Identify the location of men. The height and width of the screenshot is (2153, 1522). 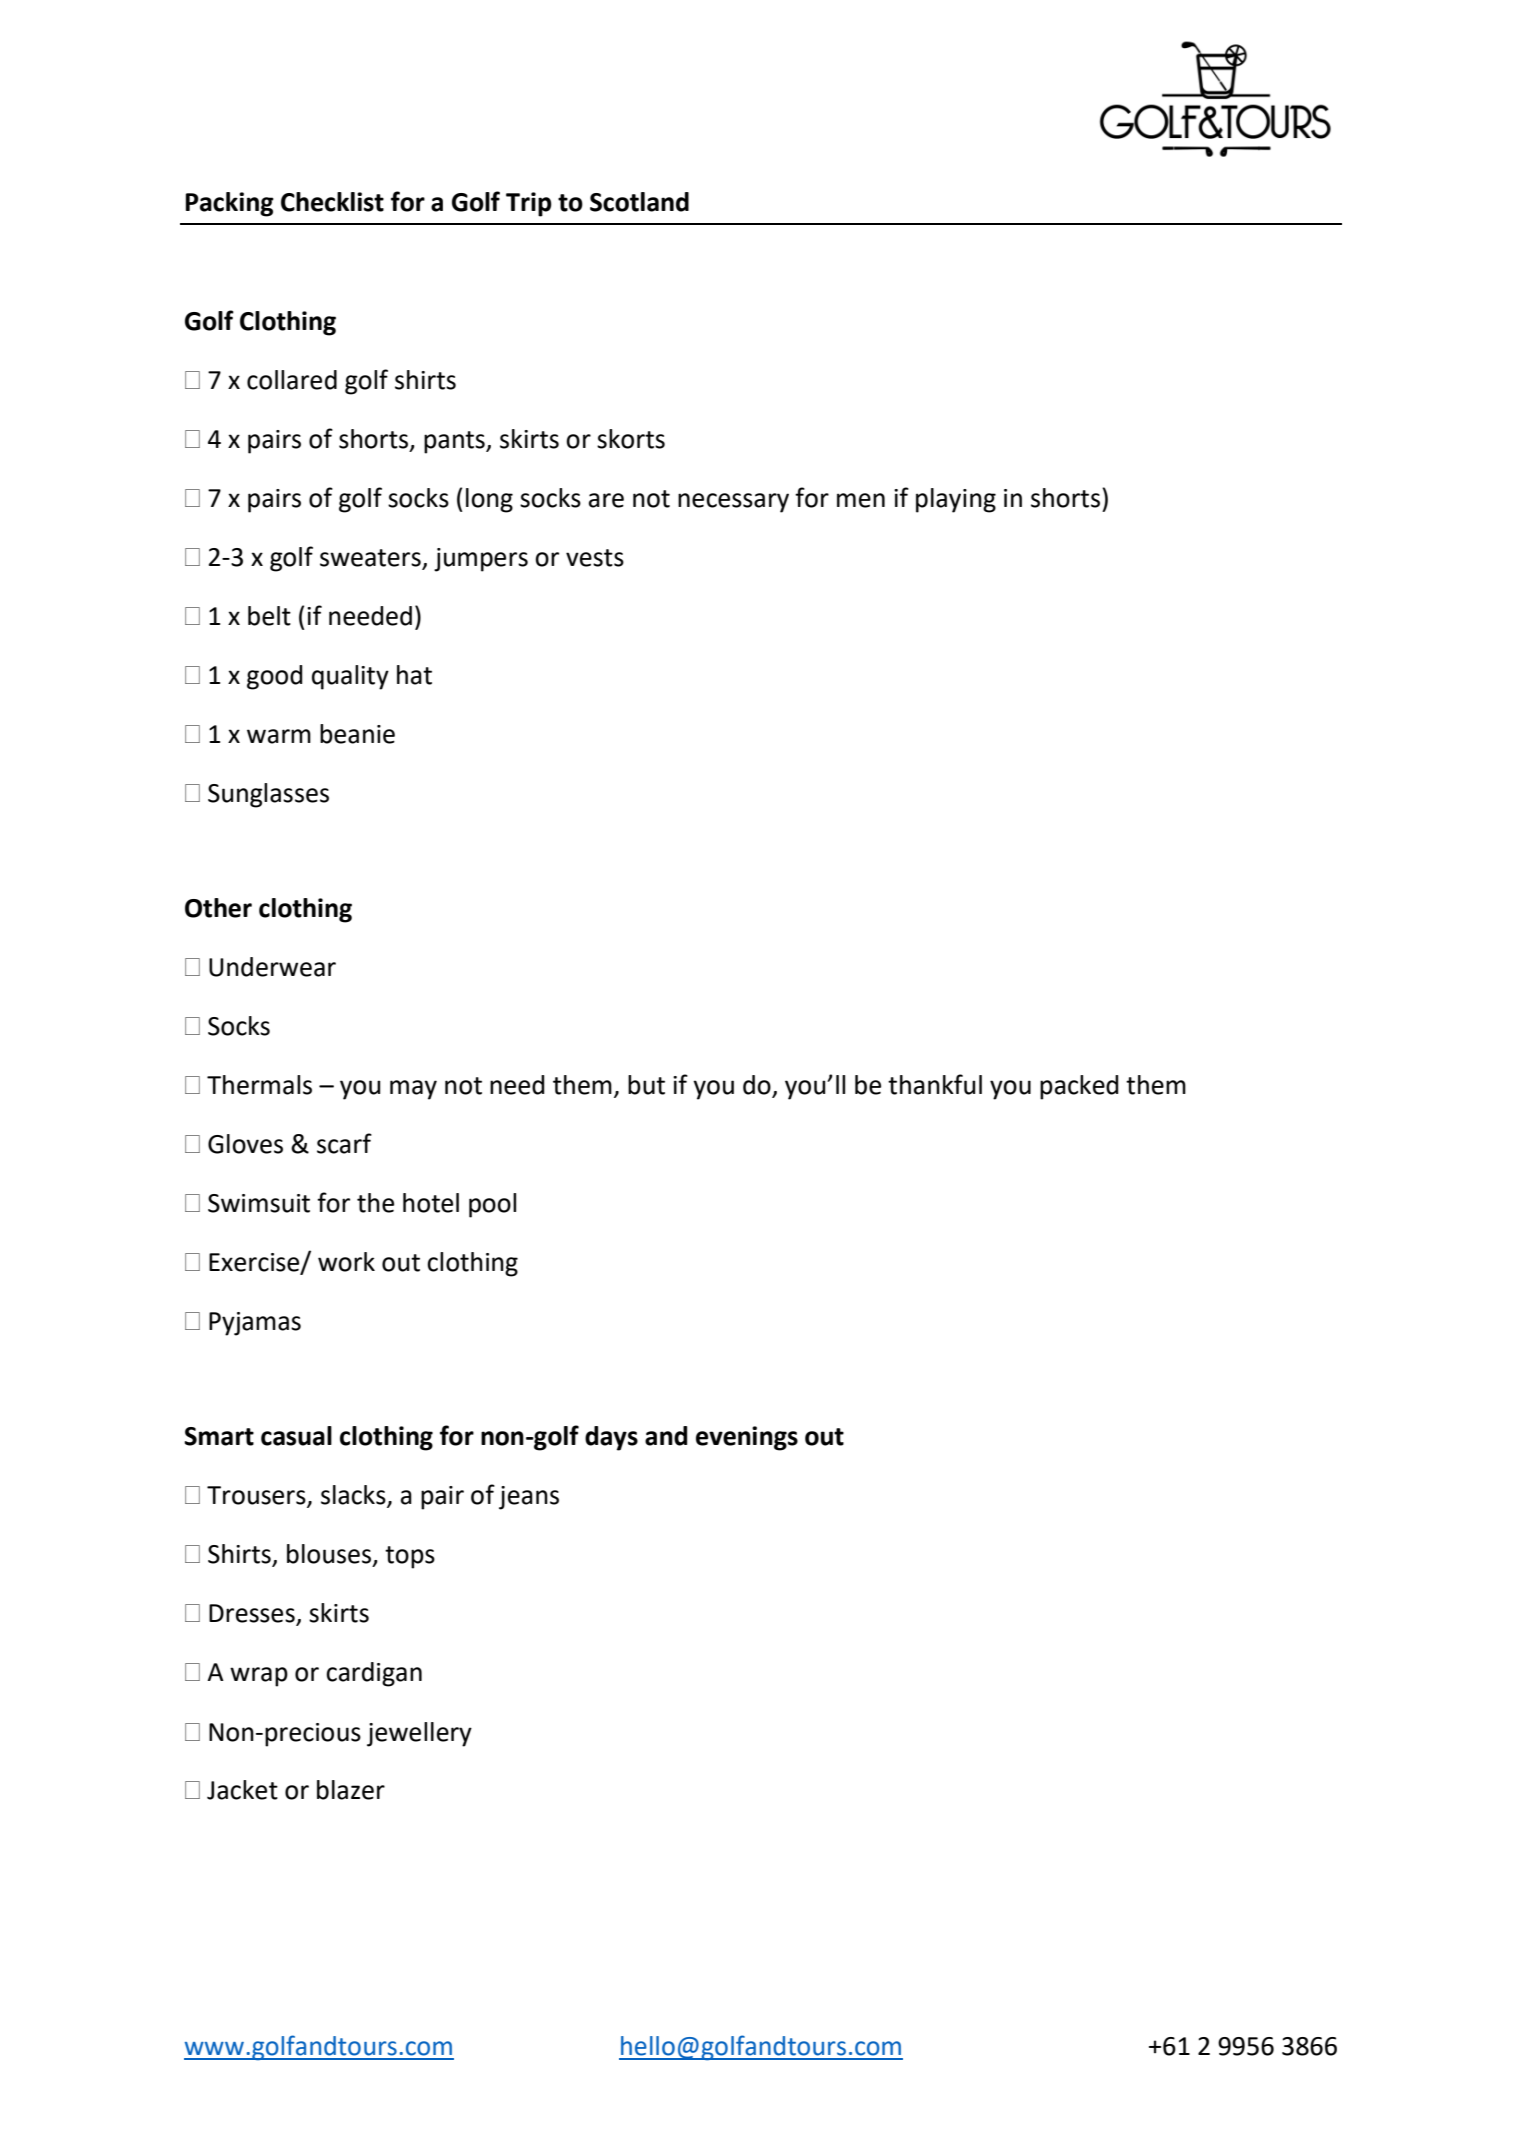
(861, 500).
